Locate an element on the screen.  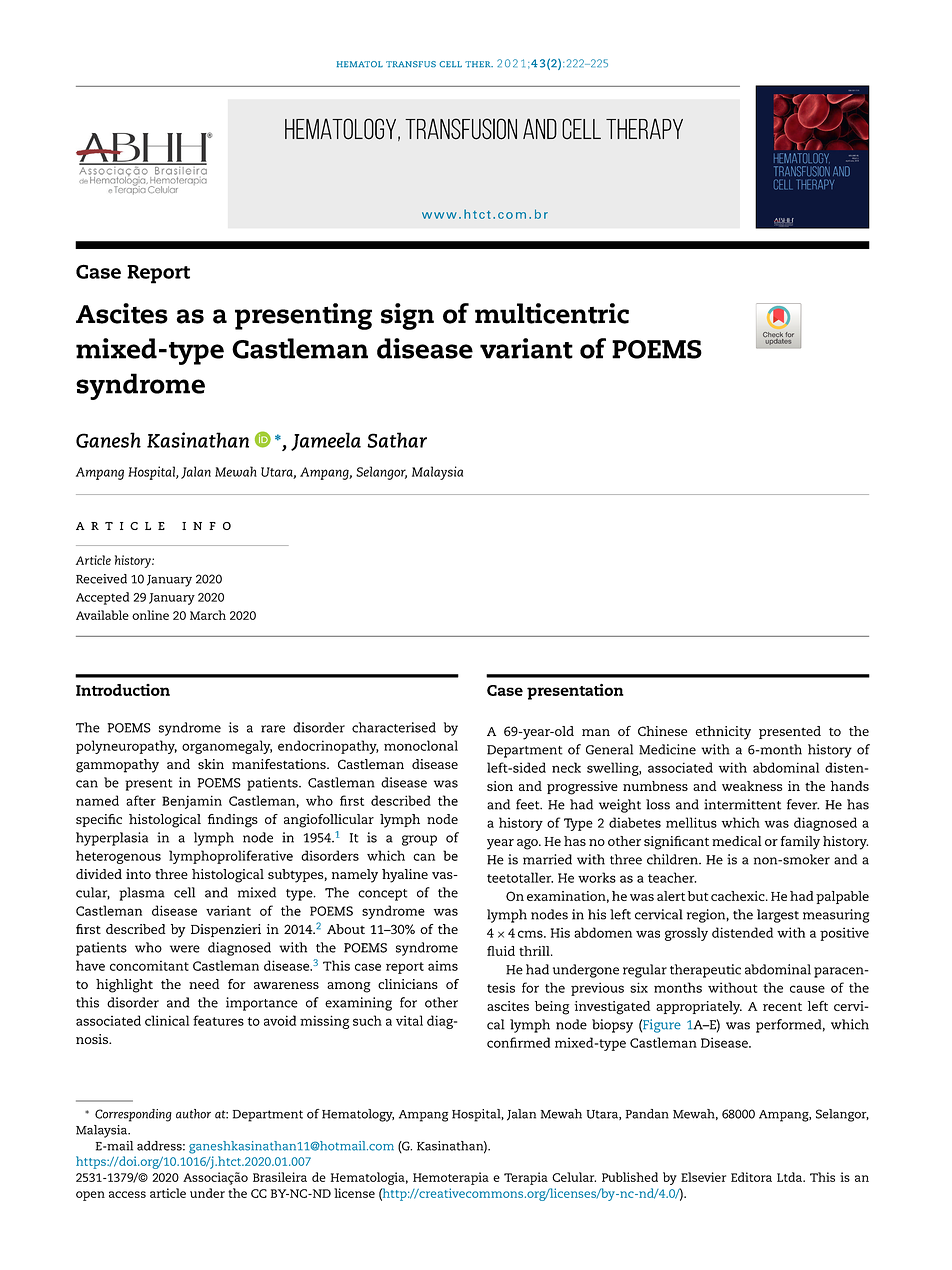
Medicine is located at coordinates (667, 749).
